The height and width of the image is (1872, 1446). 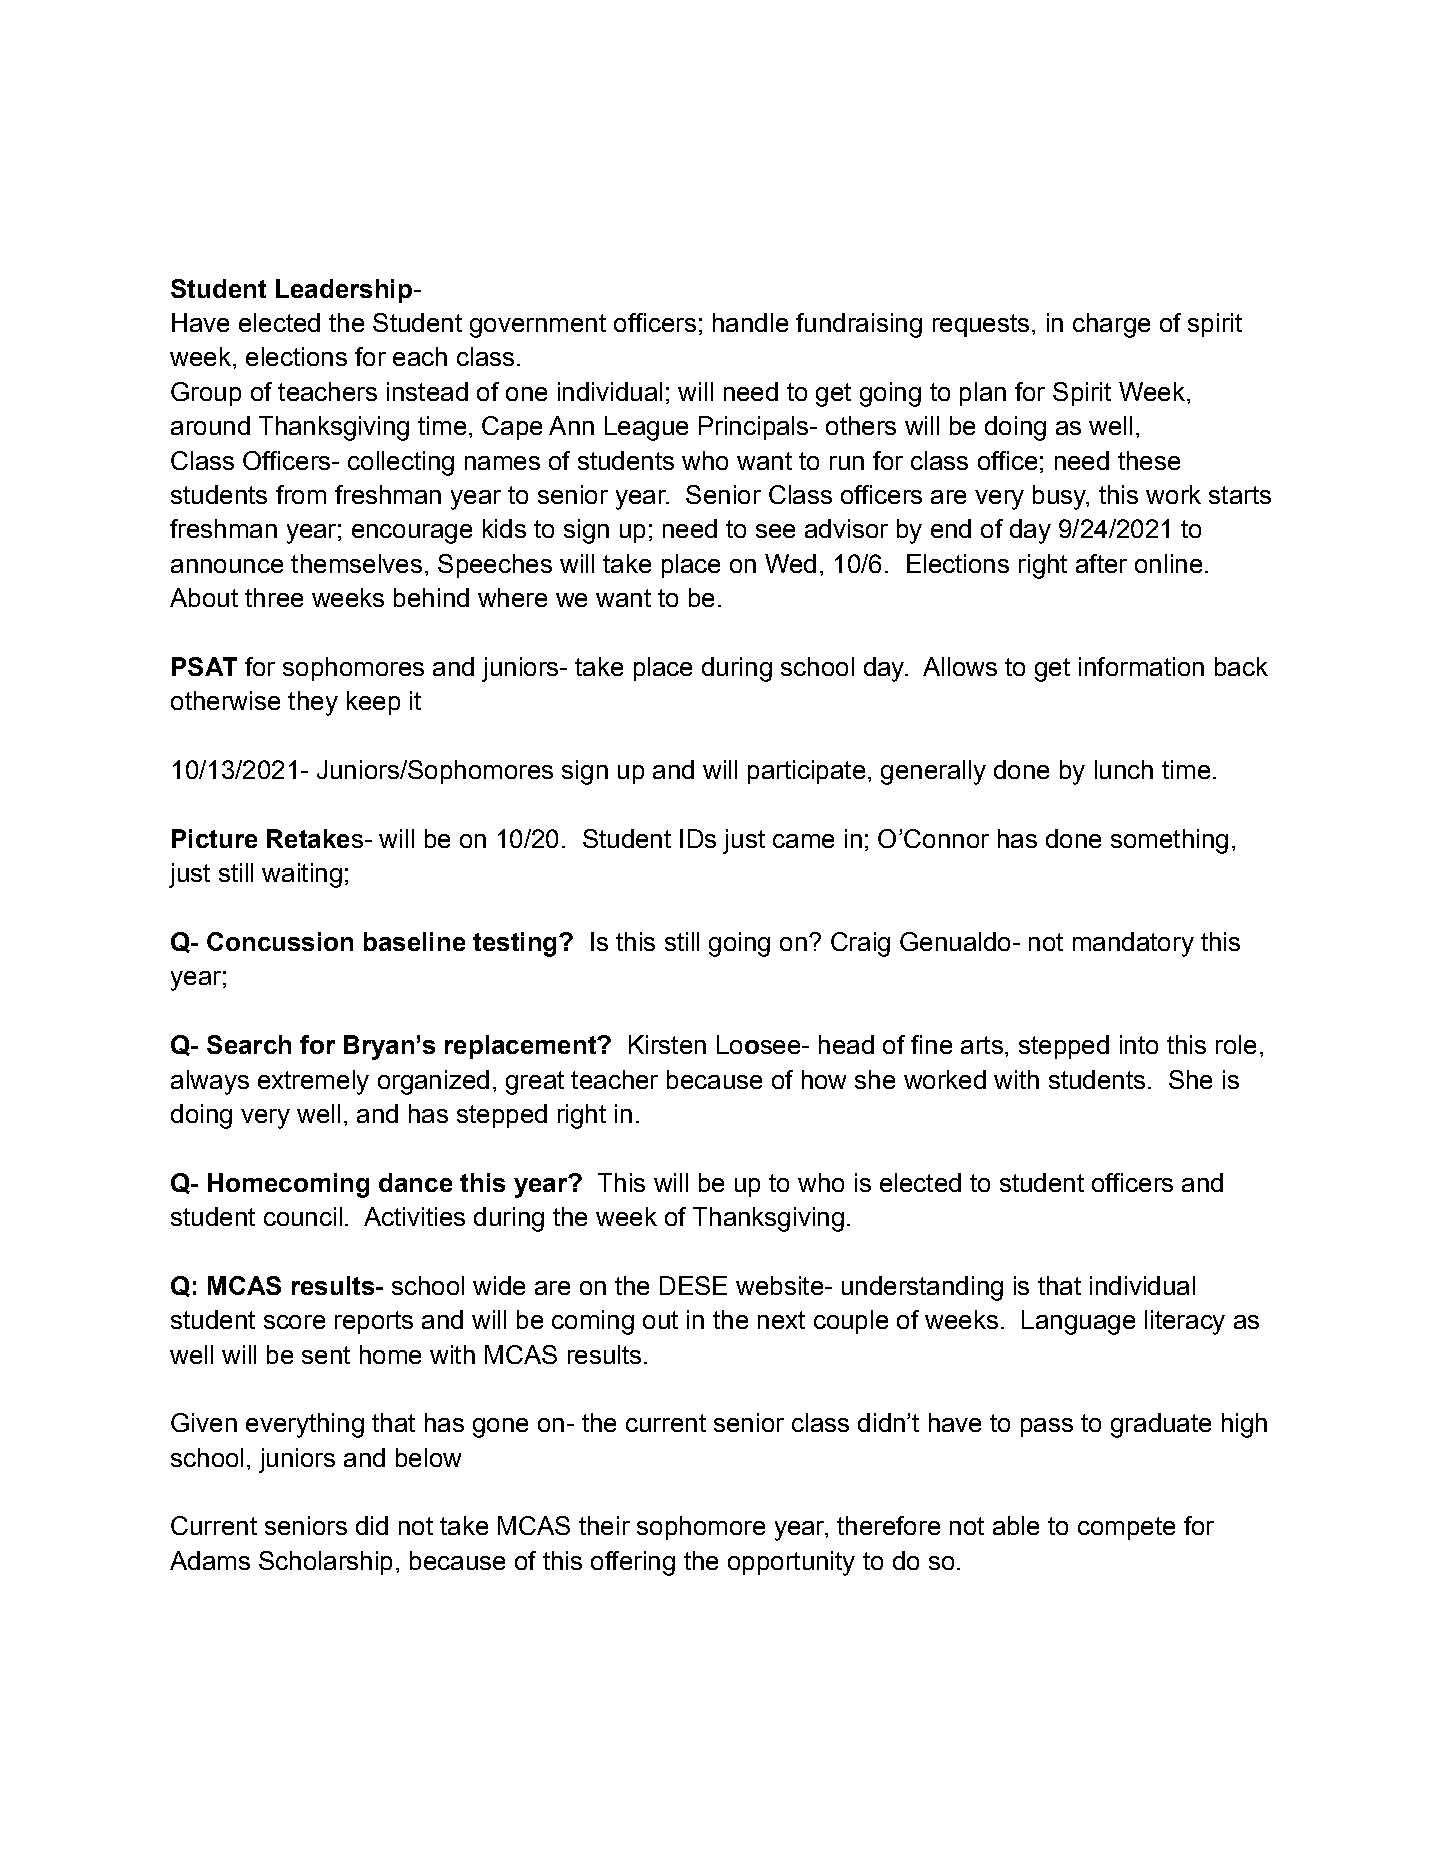 What do you see at coordinates (313, 703) in the image?
I see `they` at bounding box center [313, 703].
